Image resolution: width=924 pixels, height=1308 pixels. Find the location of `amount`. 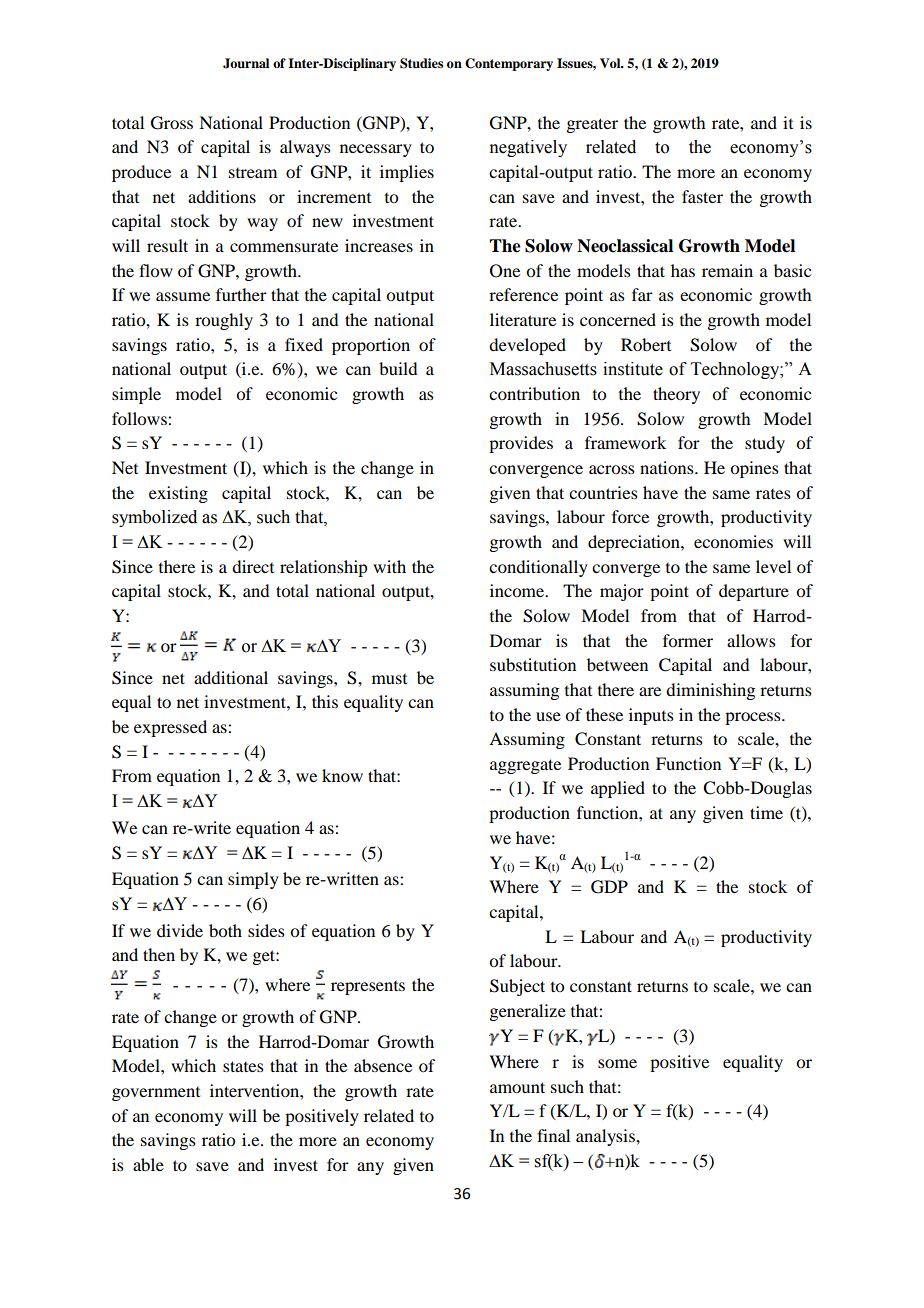

amount is located at coordinates (517, 1087).
